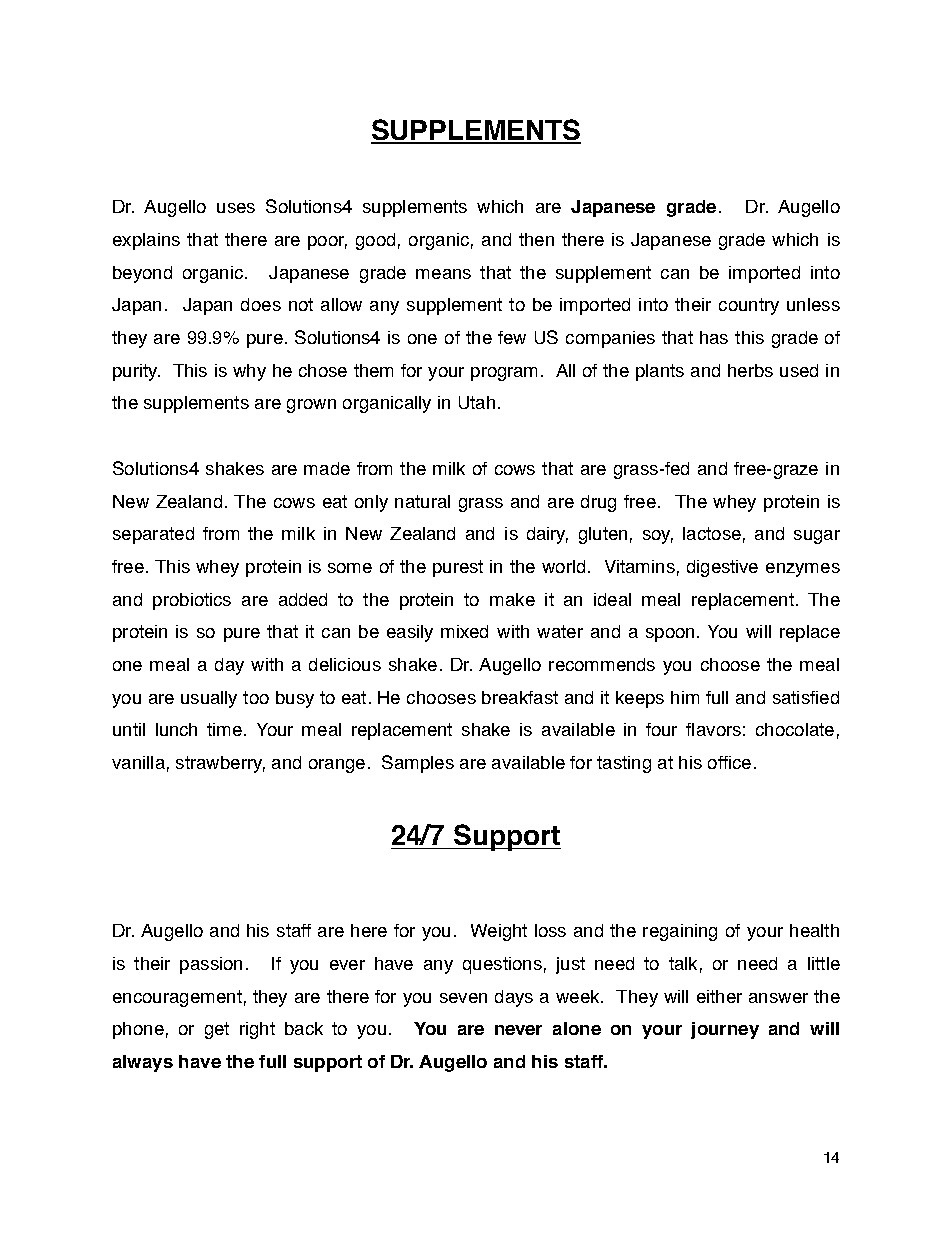 This document has width=952, height=1233. What do you see at coordinates (192, 601) in the document?
I see `probiotics` at bounding box center [192, 601].
